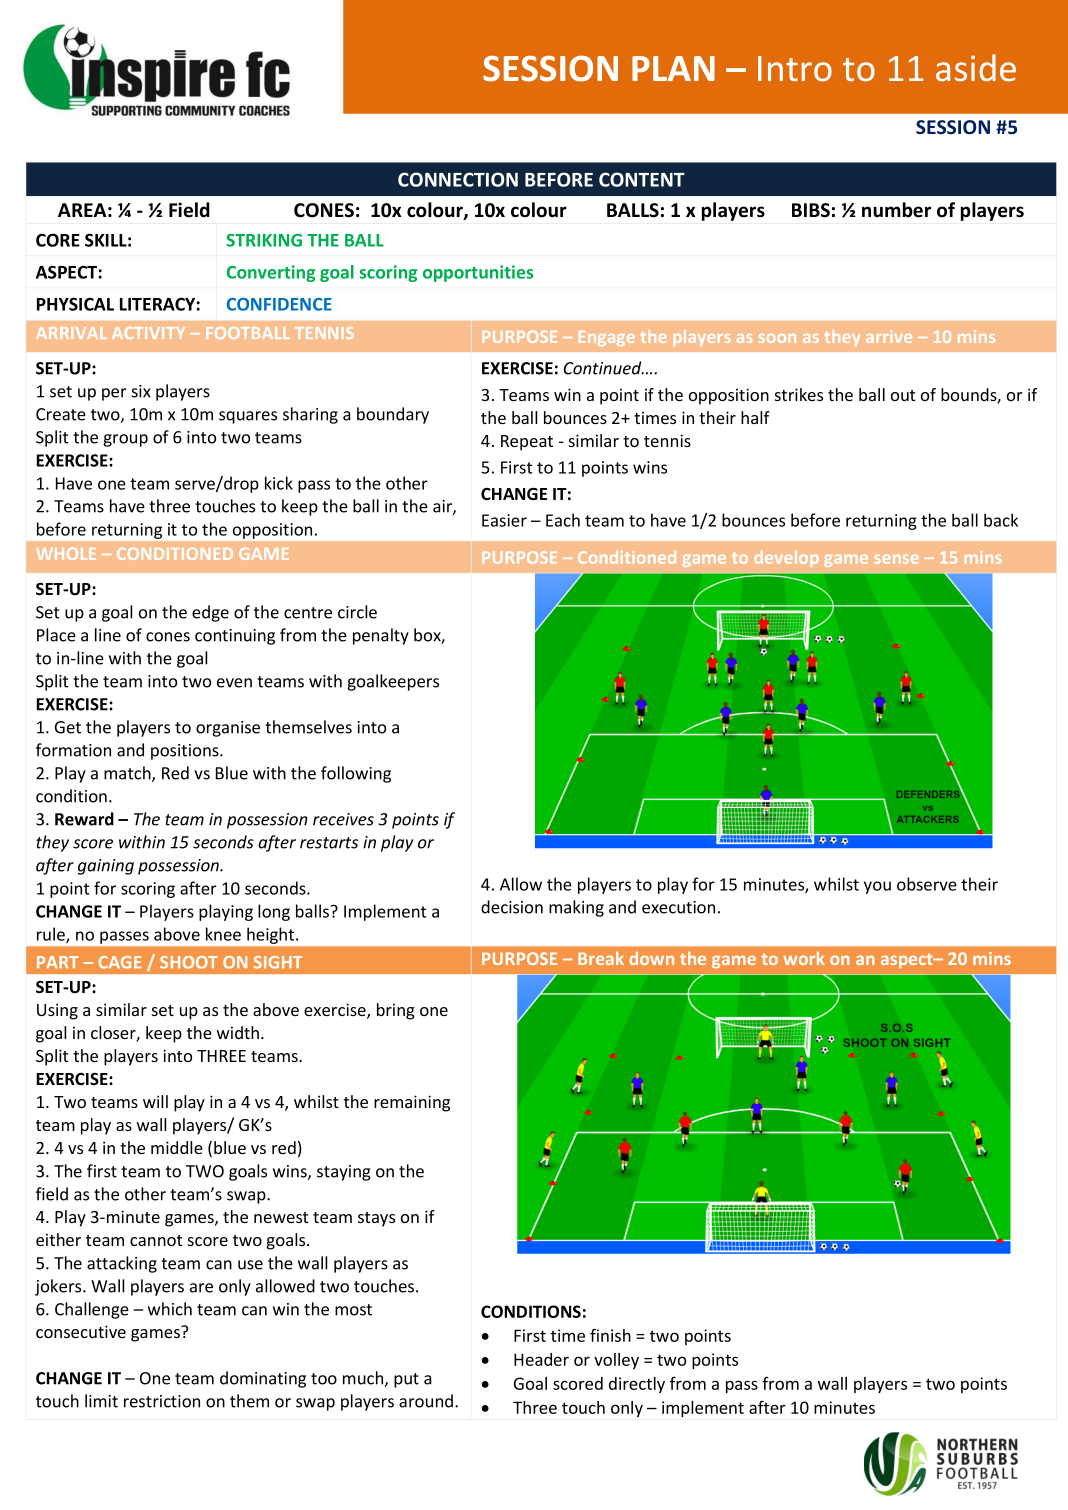 The image size is (1068, 1510). I want to click on sense, so click(897, 559).
